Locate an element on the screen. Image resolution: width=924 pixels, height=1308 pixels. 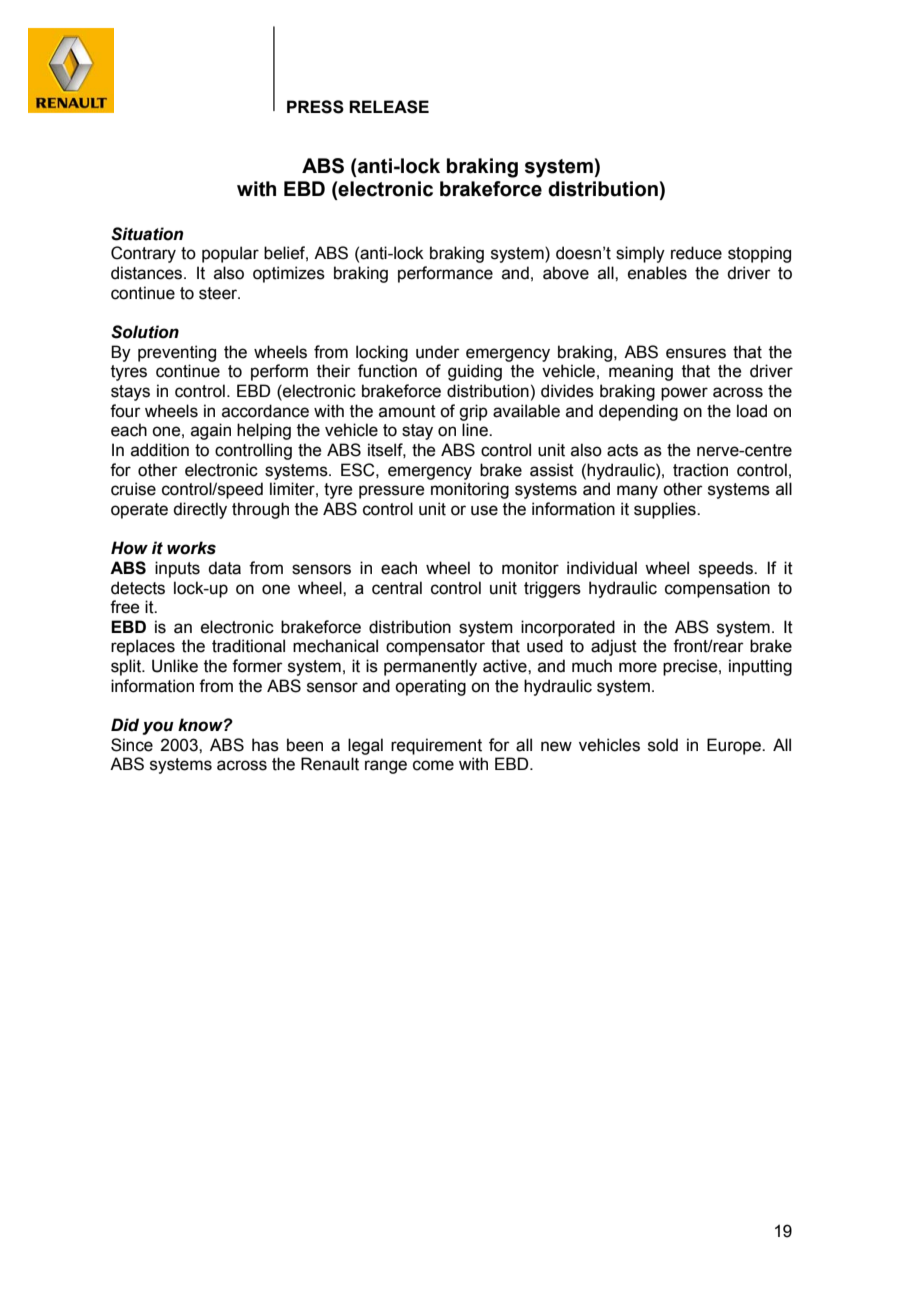
requirement is located at coordinates (436, 746).
